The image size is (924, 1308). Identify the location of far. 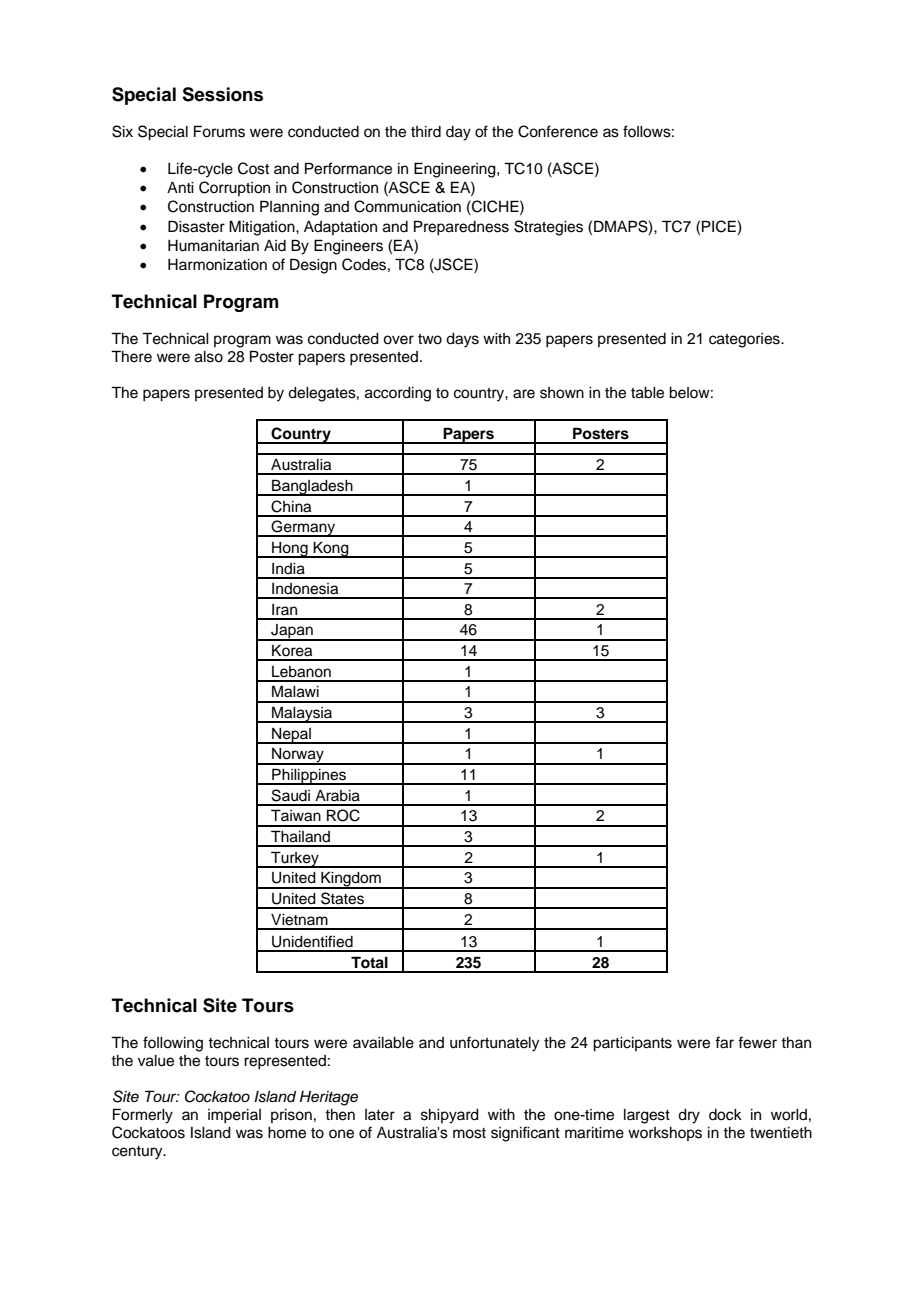
(724, 1042).
